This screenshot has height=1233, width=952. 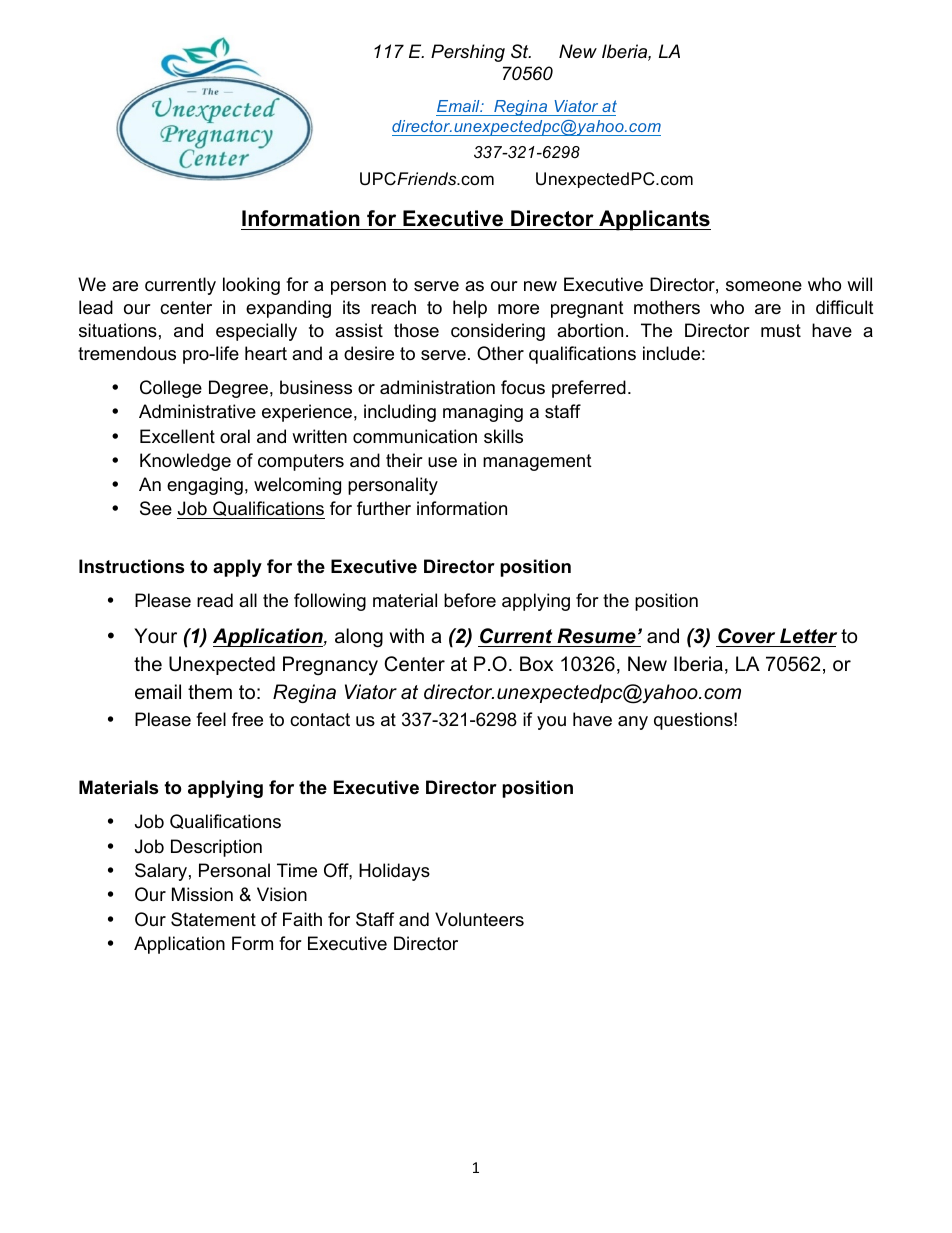 I want to click on Holidays, so click(x=394, y=872).
